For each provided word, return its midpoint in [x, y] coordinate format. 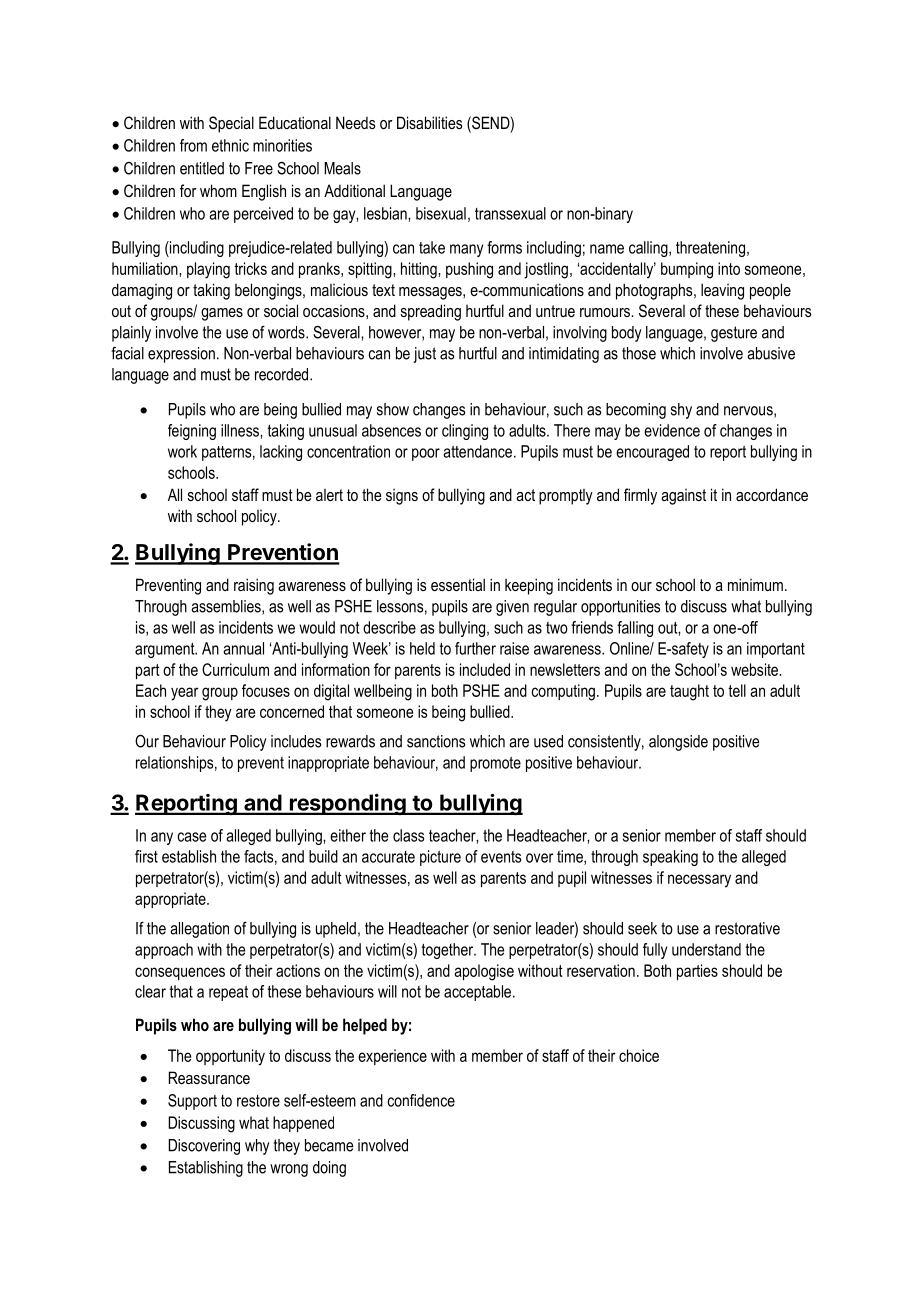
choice [639, 1055]
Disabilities [429, 122]
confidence [421, 1100]
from [193, 145]
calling [649, 249]
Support [192, 1102]
